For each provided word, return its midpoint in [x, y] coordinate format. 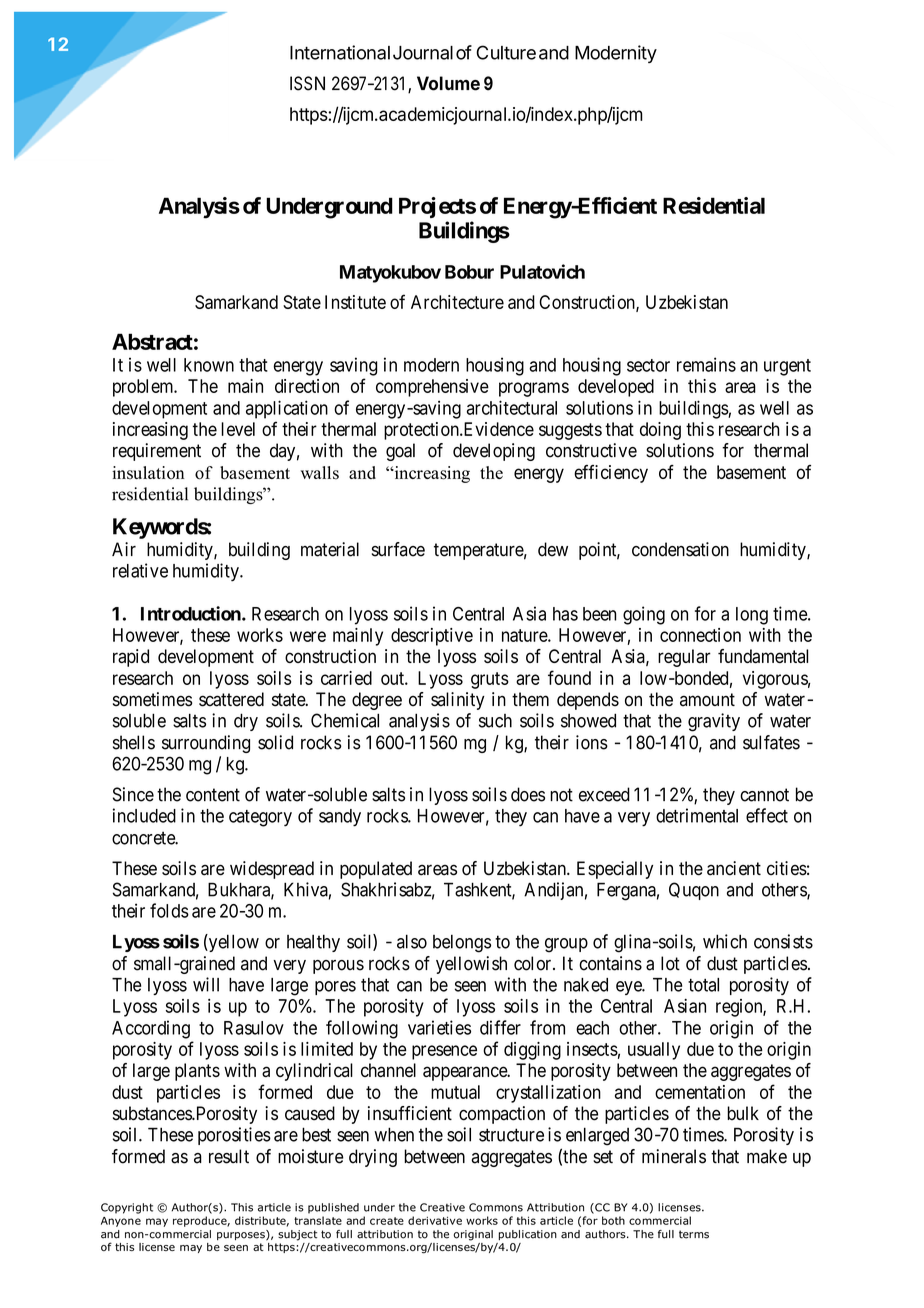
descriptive [432, 637]
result [229, 1156]
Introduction [192, 613]
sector [648, 365]
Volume [448, 83]
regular [684, 658]
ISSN [307, 83]
